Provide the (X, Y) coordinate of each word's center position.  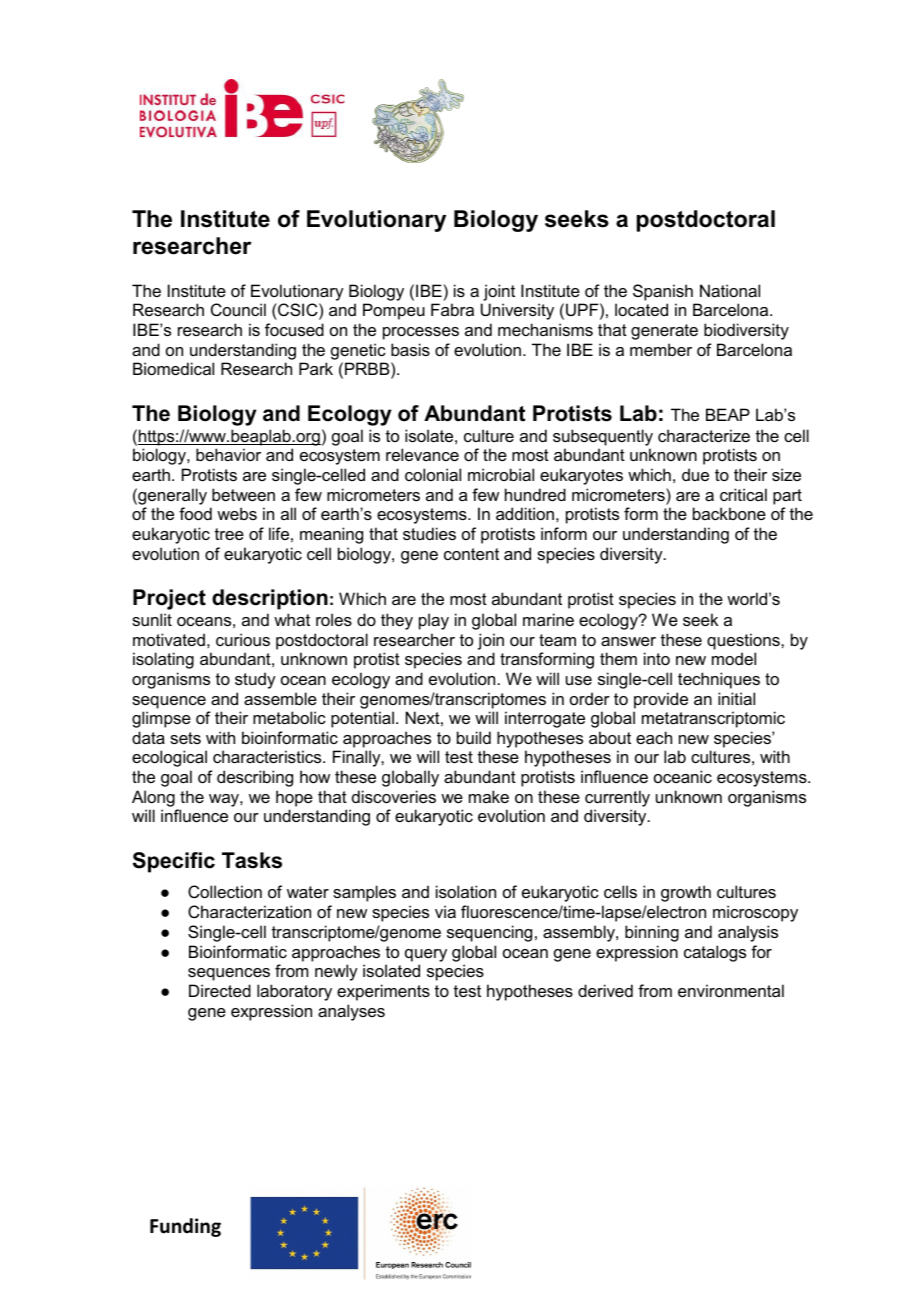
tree (229, 534)
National (730, 290)
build (474, 737)
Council (238, 309)
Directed (220, 990)
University (517, 311)
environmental (731, 990)
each (654, 737)
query (426, 955)
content (471, 554)
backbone (729, 513)
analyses (351, 1012)
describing (255, 778)
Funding (185, 1227)
